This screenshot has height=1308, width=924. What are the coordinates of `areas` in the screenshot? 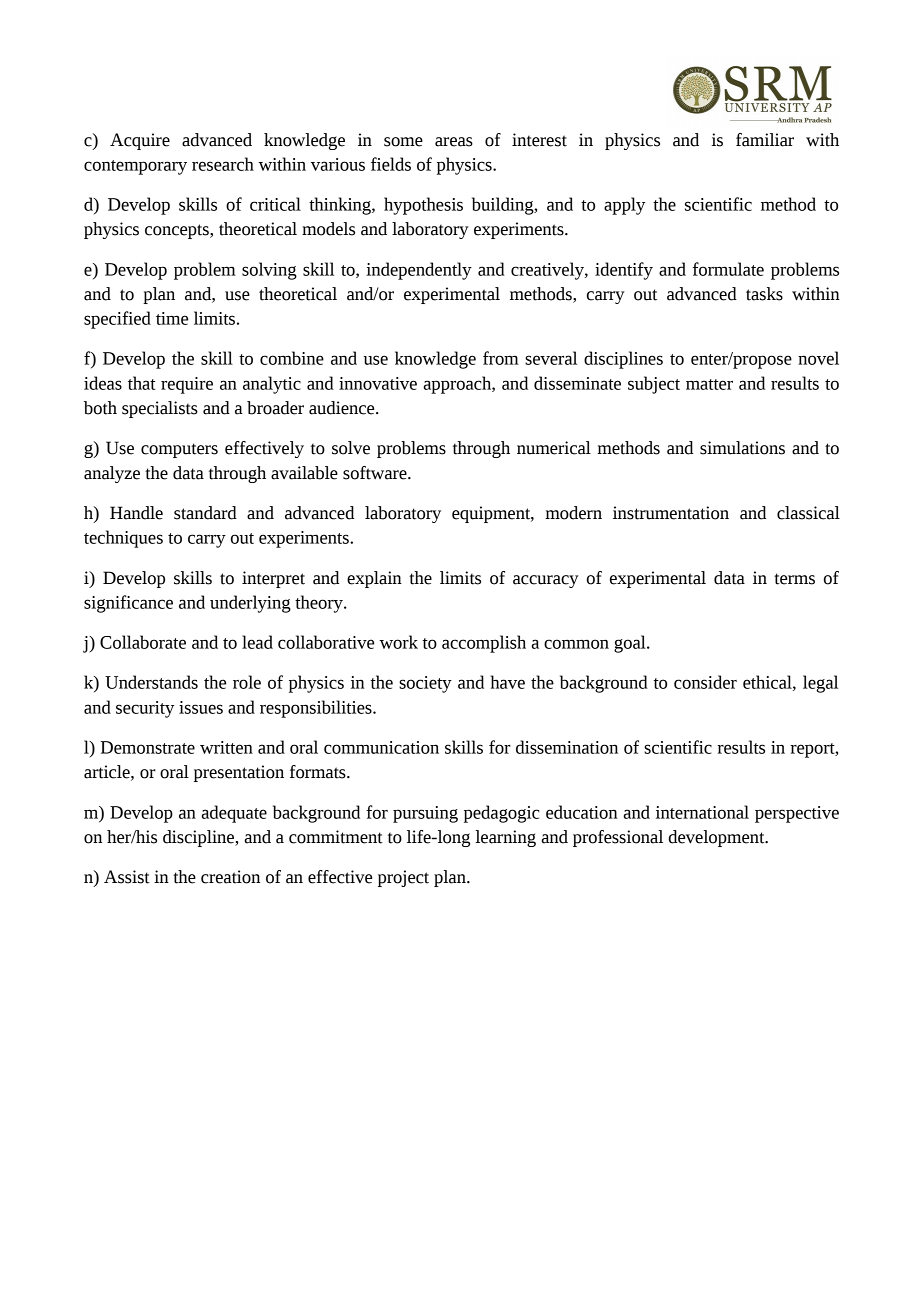 It's located at (454, 142).
